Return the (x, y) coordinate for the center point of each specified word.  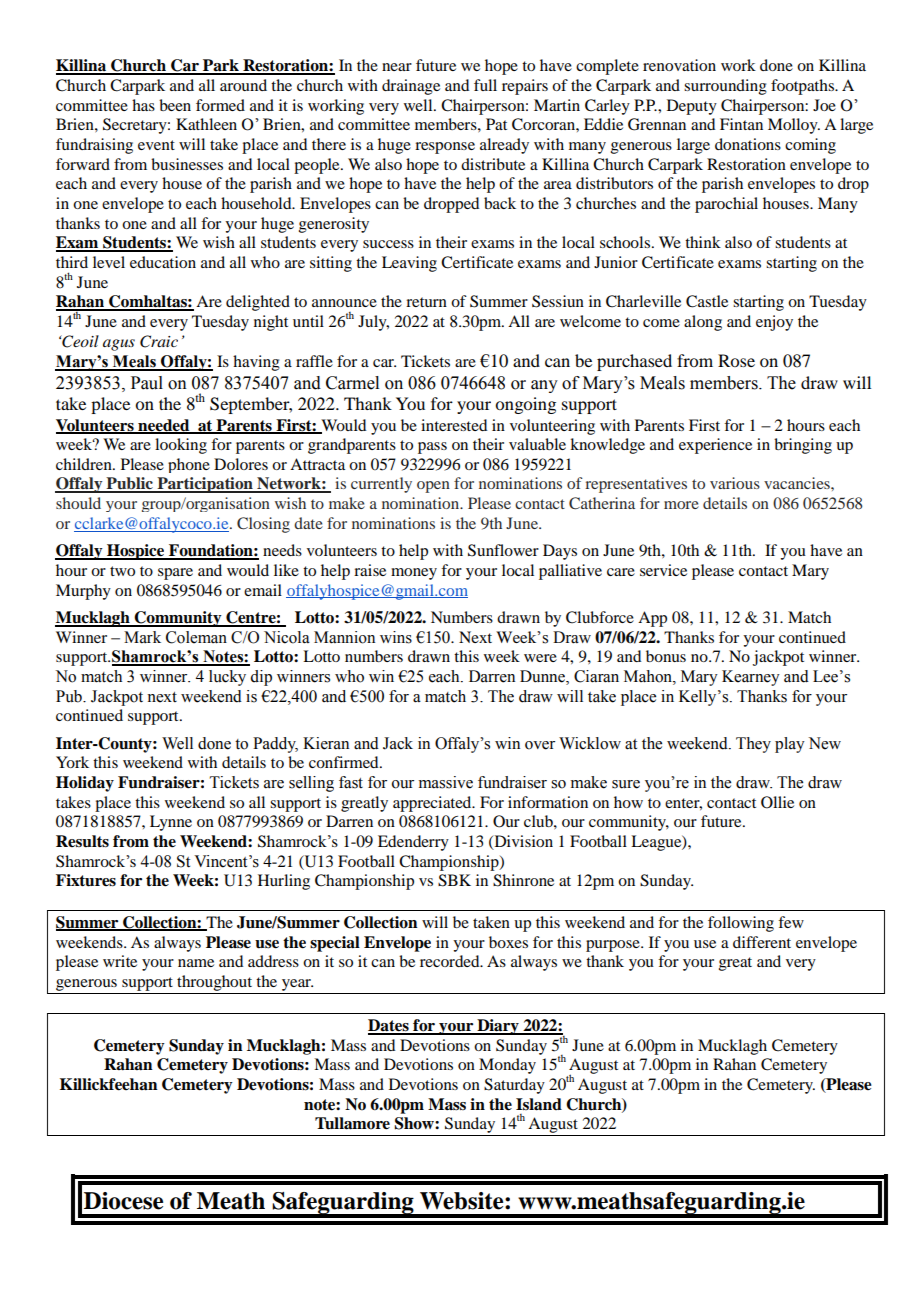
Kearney (751, 678)
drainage (411, 87)
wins (396, 637)
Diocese (123, 1201)
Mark (142, 637)
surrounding (725, 87)
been (175, 105)
